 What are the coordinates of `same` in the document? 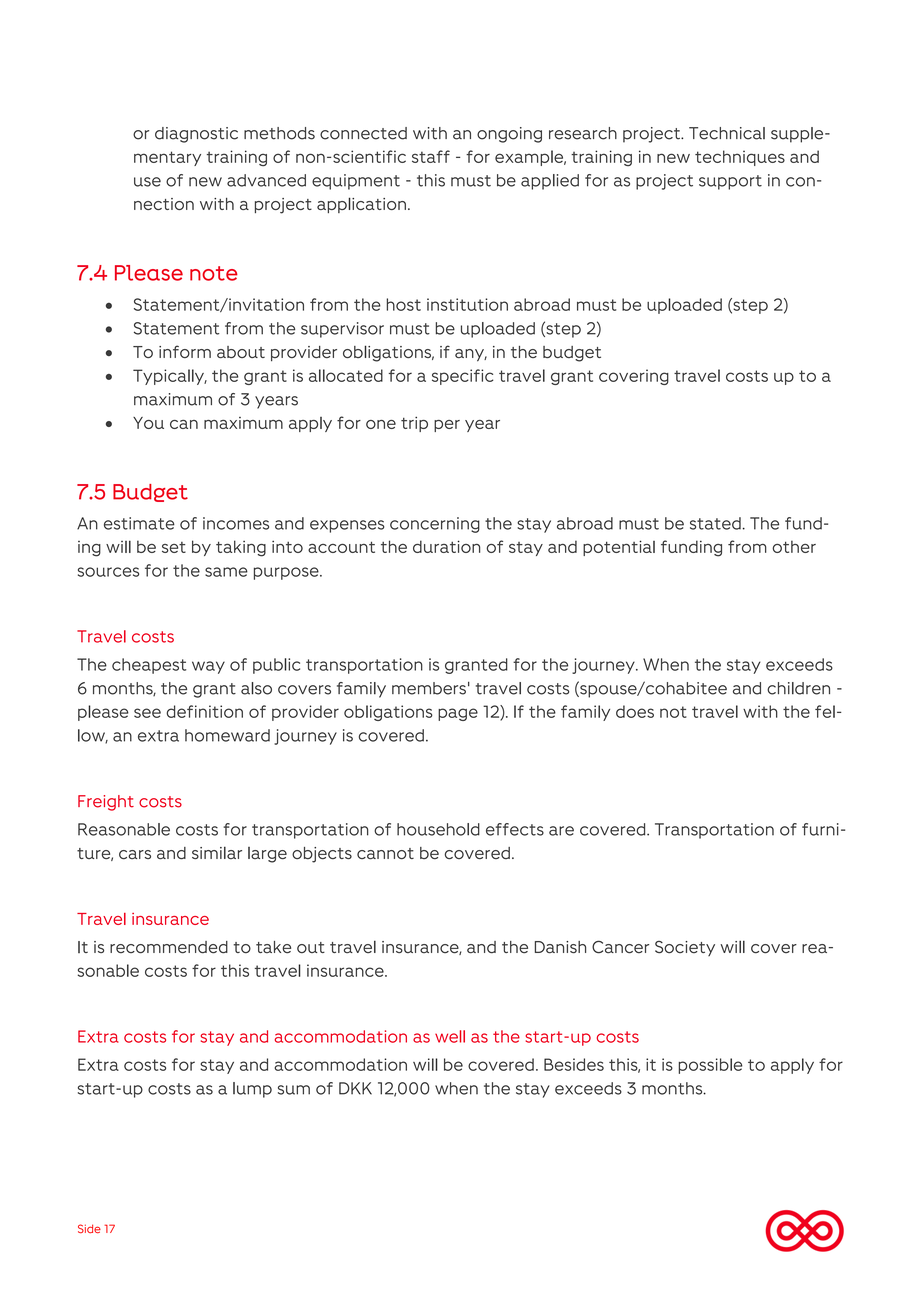 It's located at (226, 572).
